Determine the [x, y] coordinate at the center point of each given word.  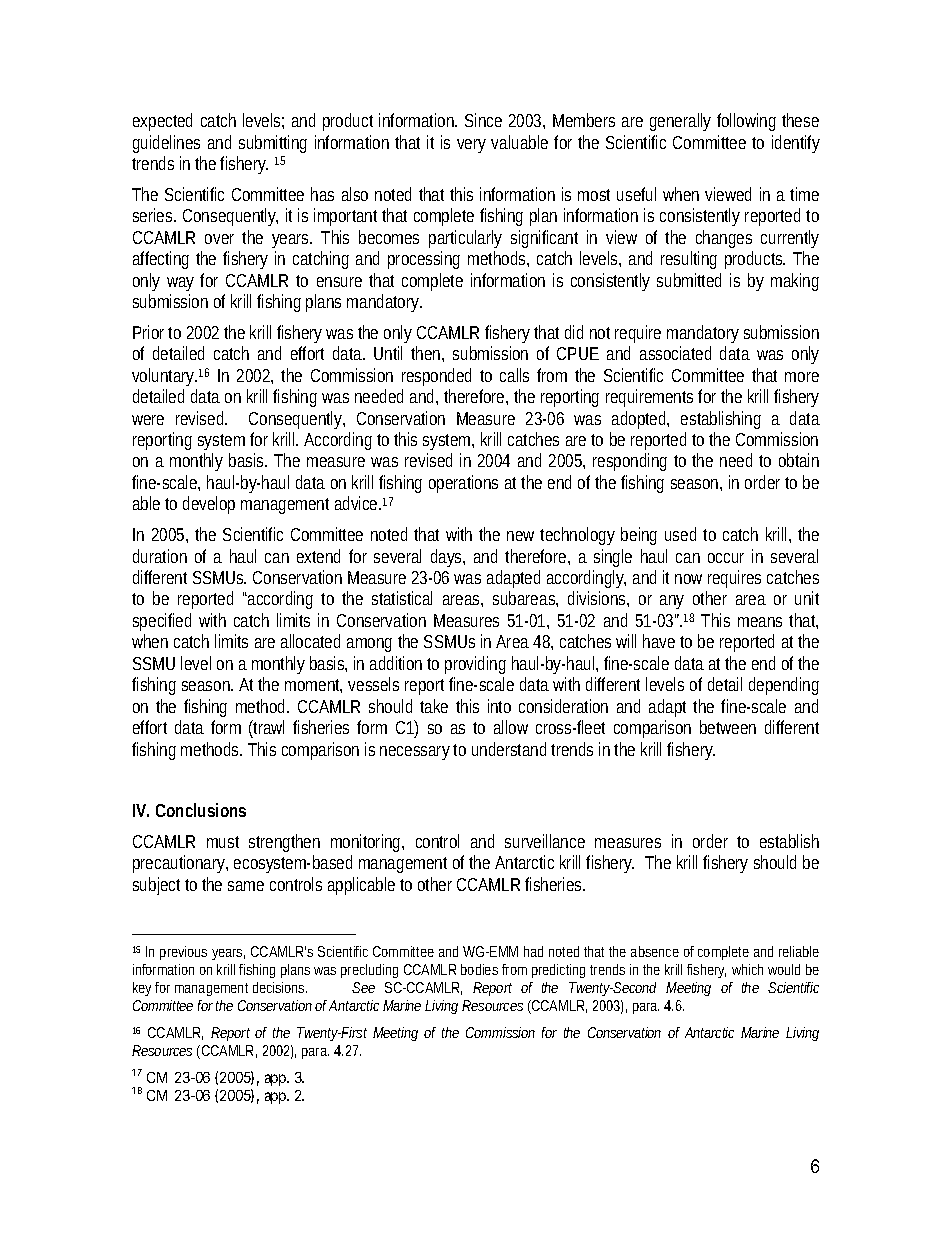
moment [313, 686]
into [499, 706]
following [746, 122]
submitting [273, 144]
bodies [479, 969]
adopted [640, 420]
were [148, 420]
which [747, 969]
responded [436, 377]
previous [183, 953]
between [728, 727]
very [471, 146]
